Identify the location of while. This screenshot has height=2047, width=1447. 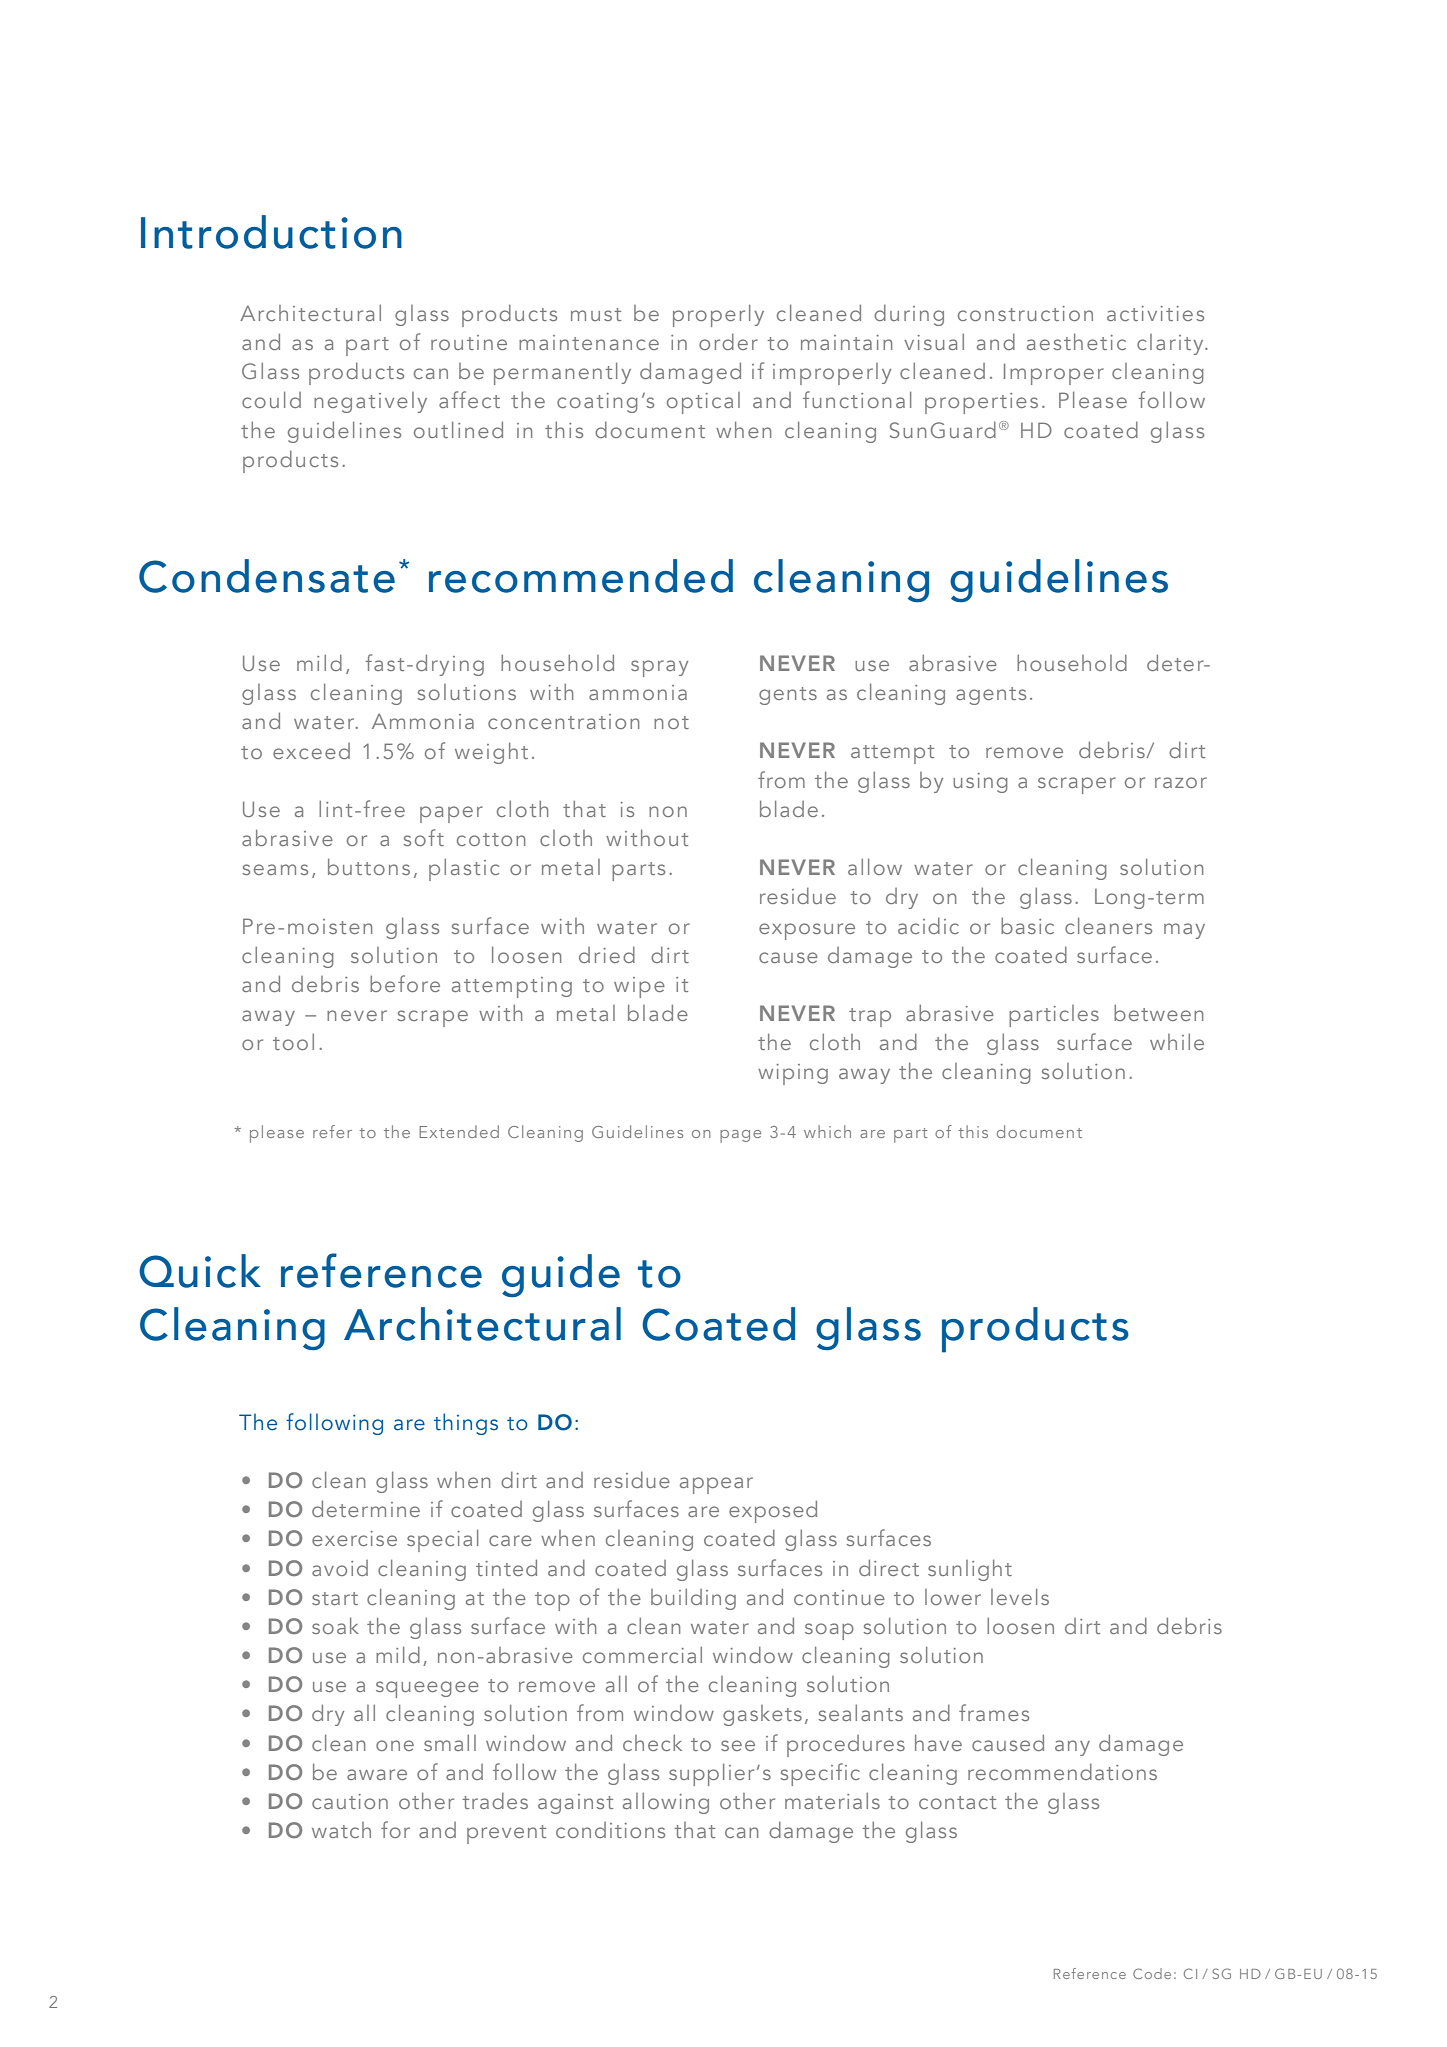
(1177, 1042).
